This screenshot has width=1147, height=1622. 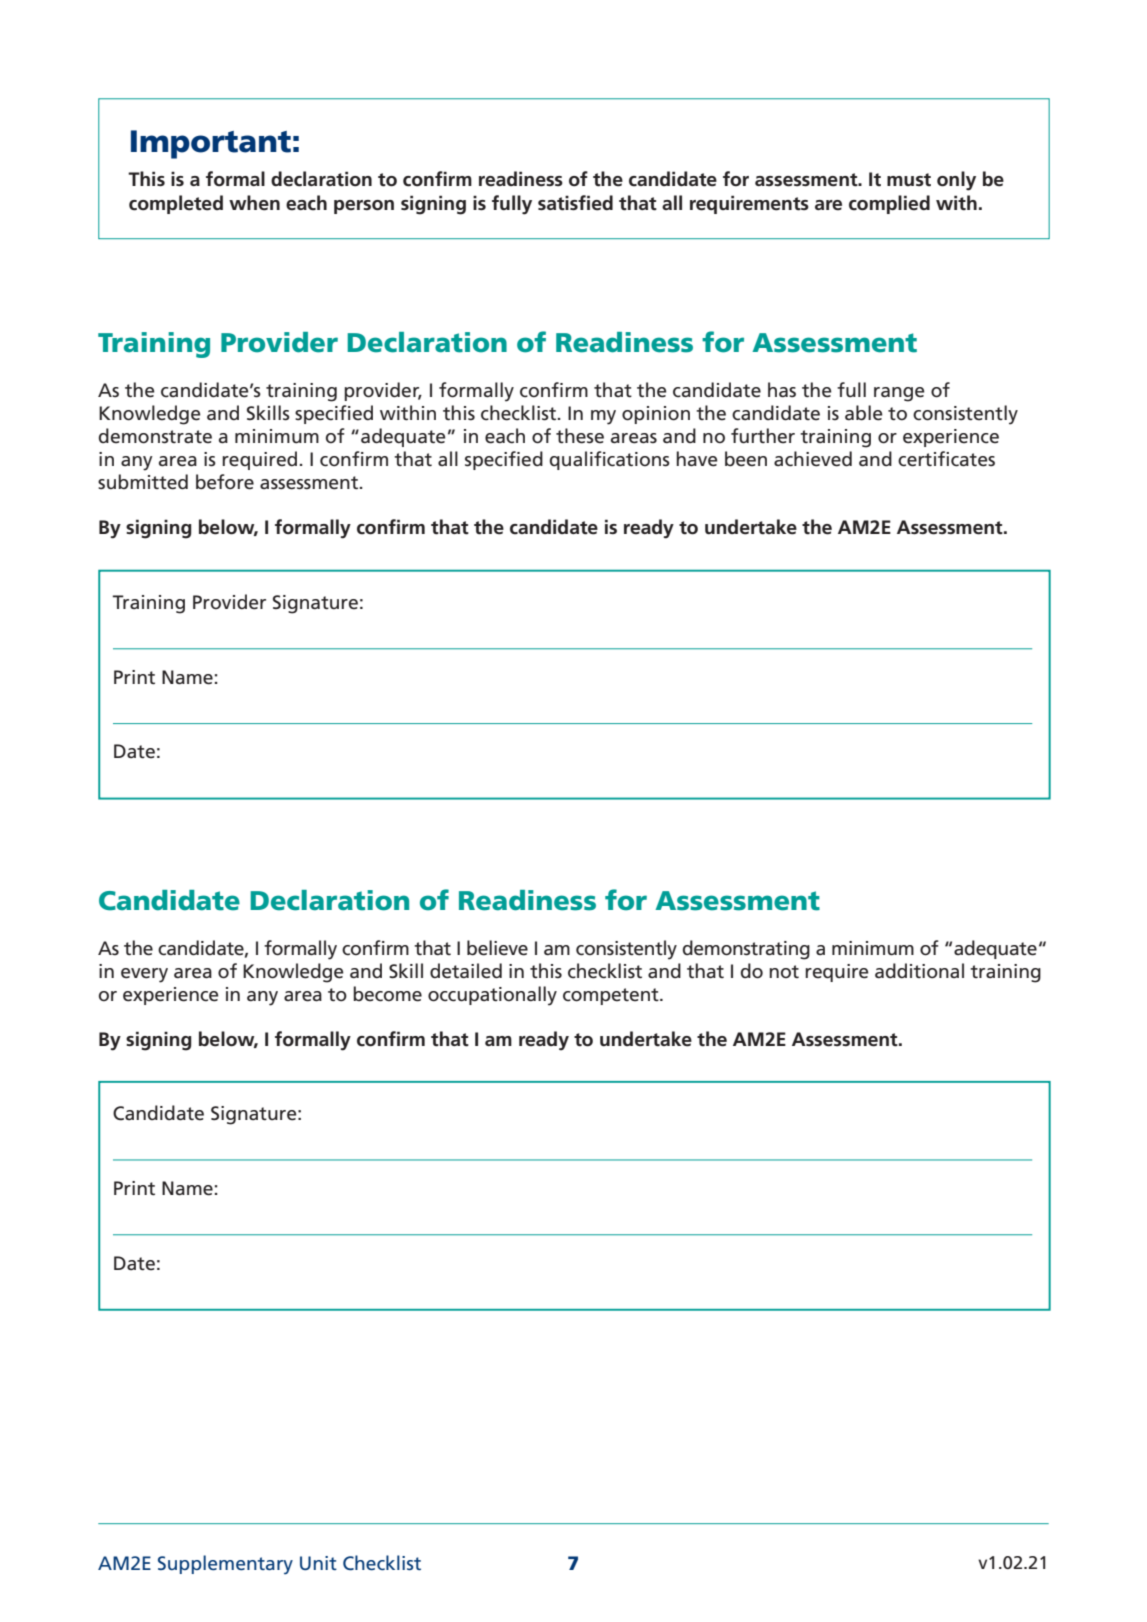 I want to click on before, so click(x=225, y=482).
